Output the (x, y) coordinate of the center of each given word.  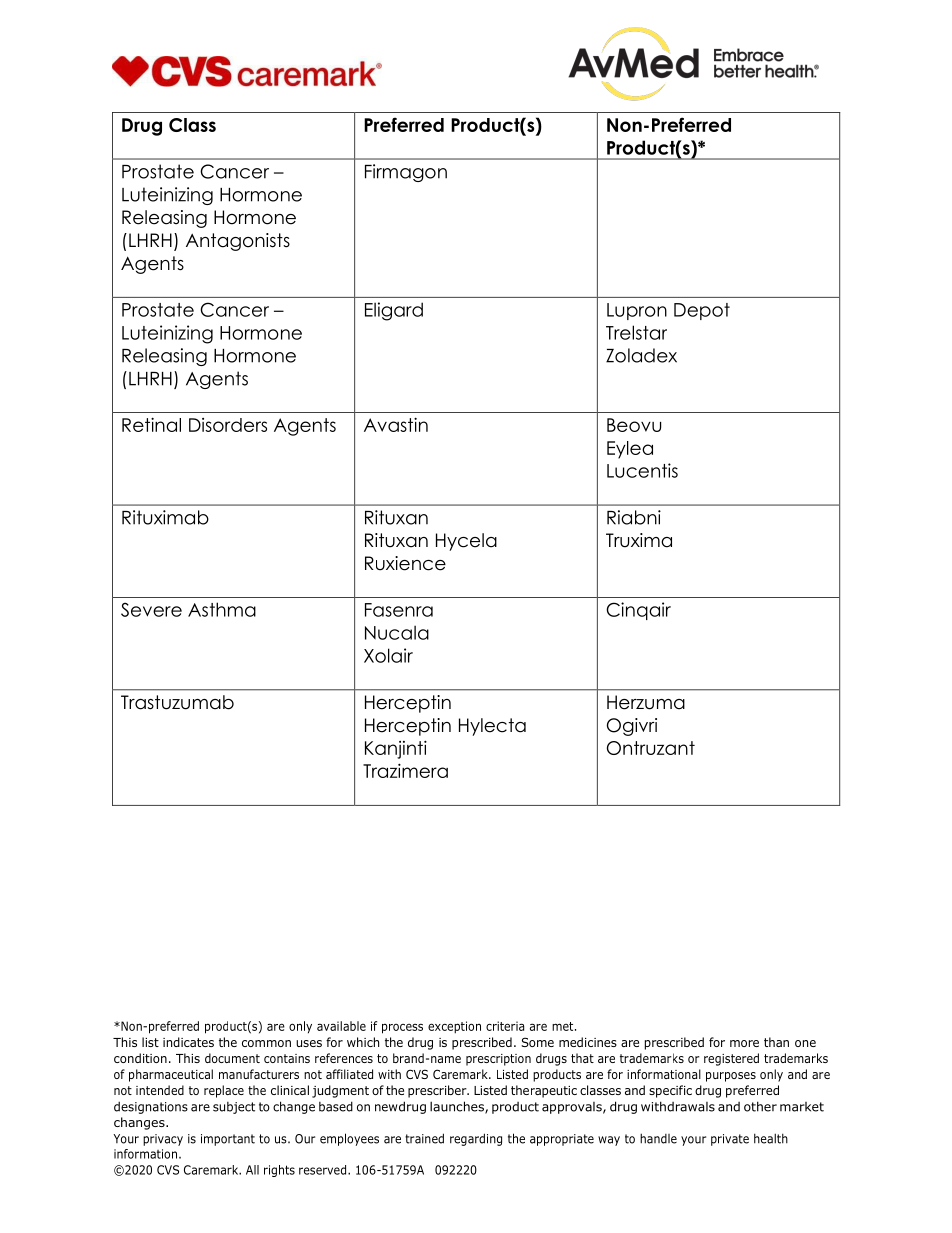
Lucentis (642, 470)
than (776, 1042)
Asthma (222, 609)
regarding (476, 1139)
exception (454, 1027)
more (744, 1043)
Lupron (637, 311)
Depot (702, 311)
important (228, 1140)
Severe (151, 609)
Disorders (228, 425)
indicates (188, 1042)
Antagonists (238, 242)
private (730, 1140)
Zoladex (641, 355)
